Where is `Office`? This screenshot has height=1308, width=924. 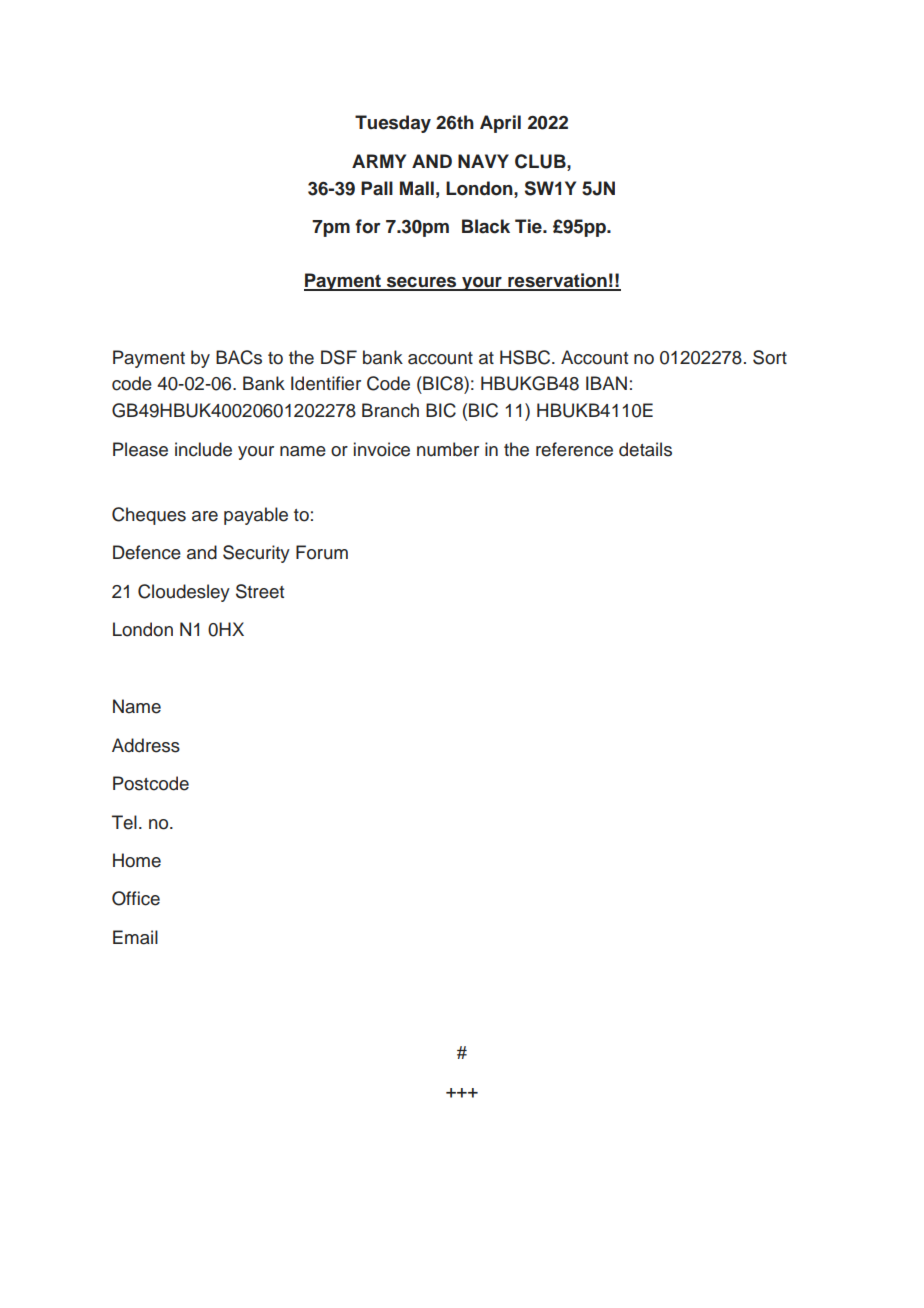
Office is located at coordinates (136, 898).
